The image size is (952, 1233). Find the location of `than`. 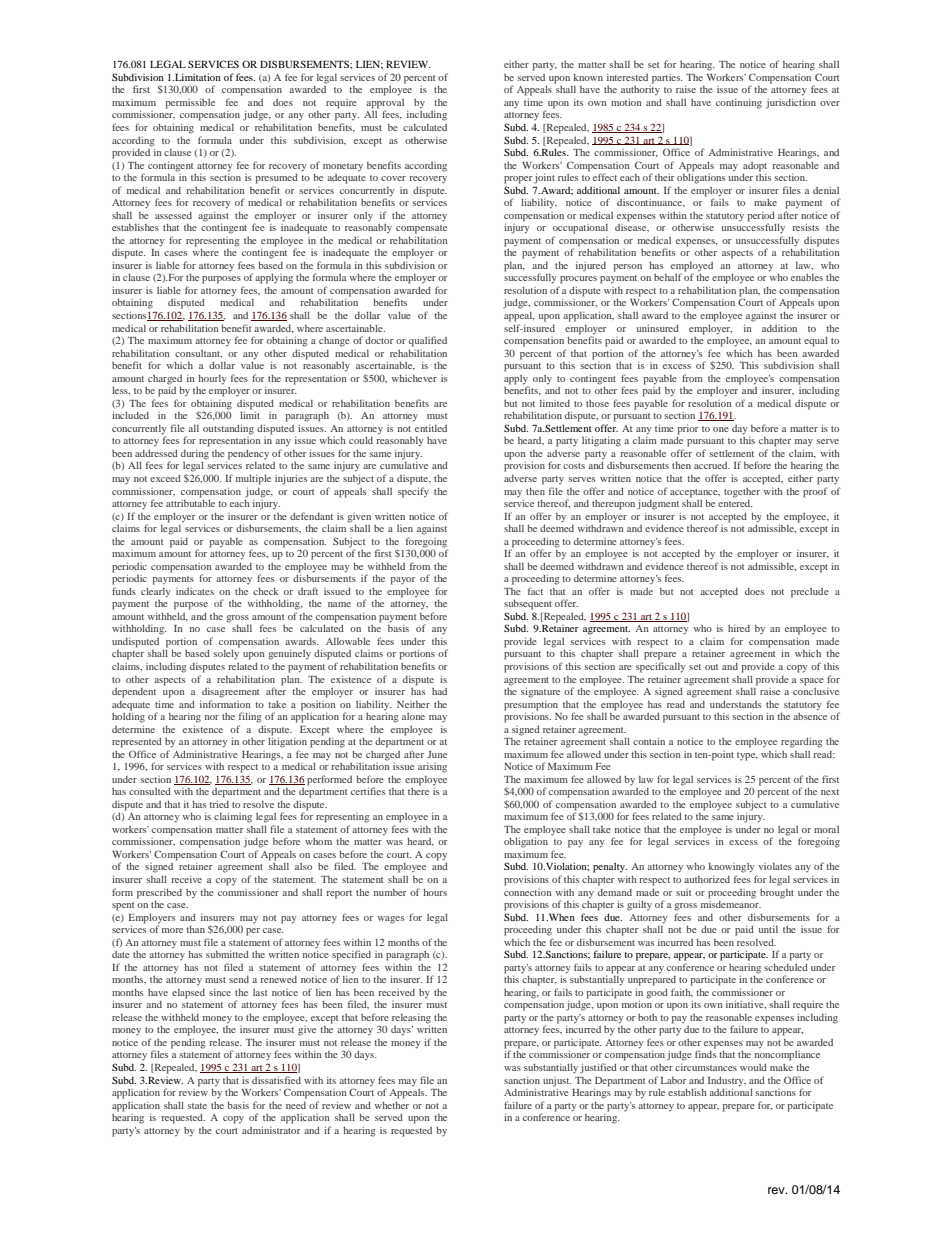

than is located at coordinates (195, 929).
